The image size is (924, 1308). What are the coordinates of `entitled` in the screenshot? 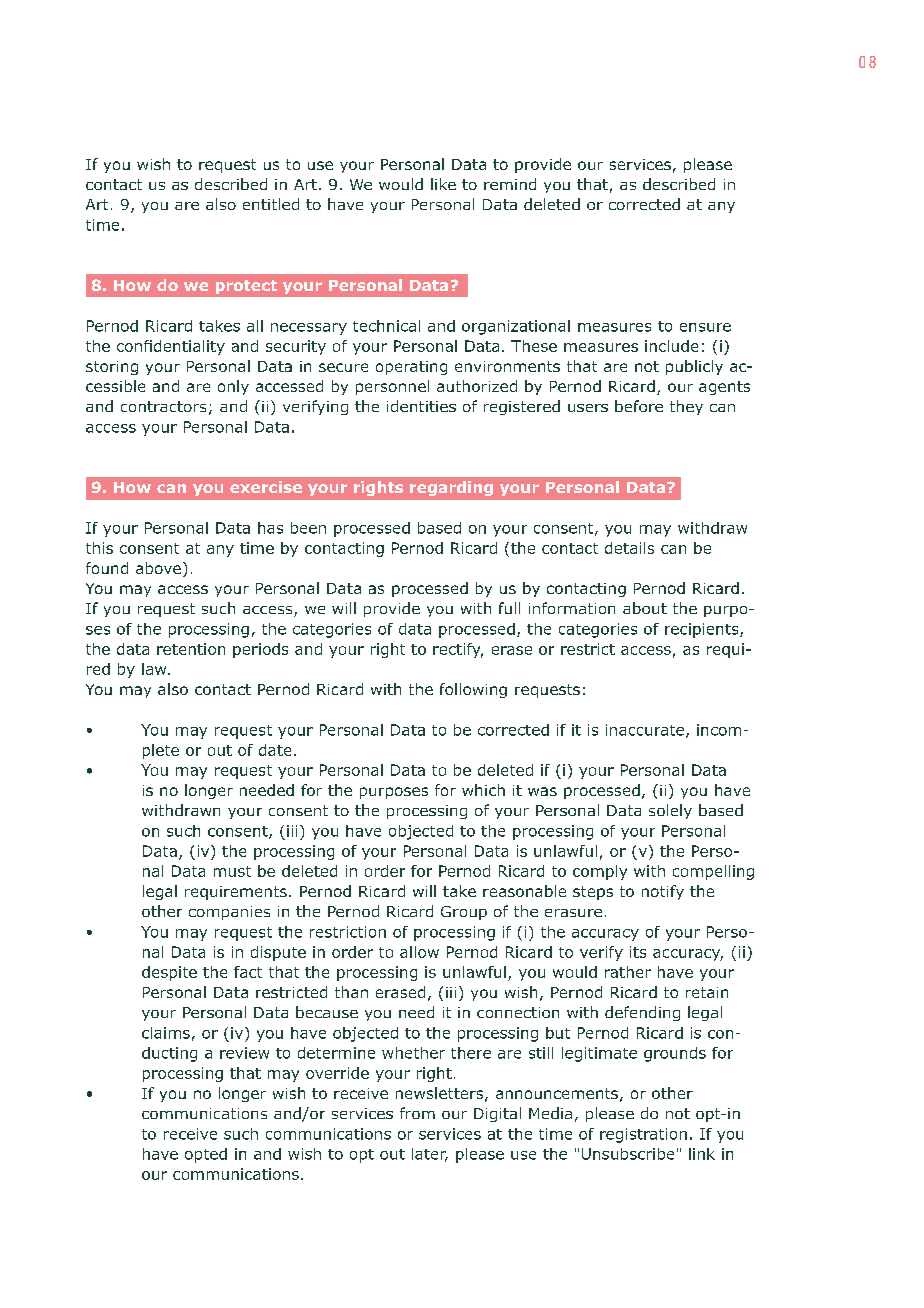 It's located at (271, 204).
